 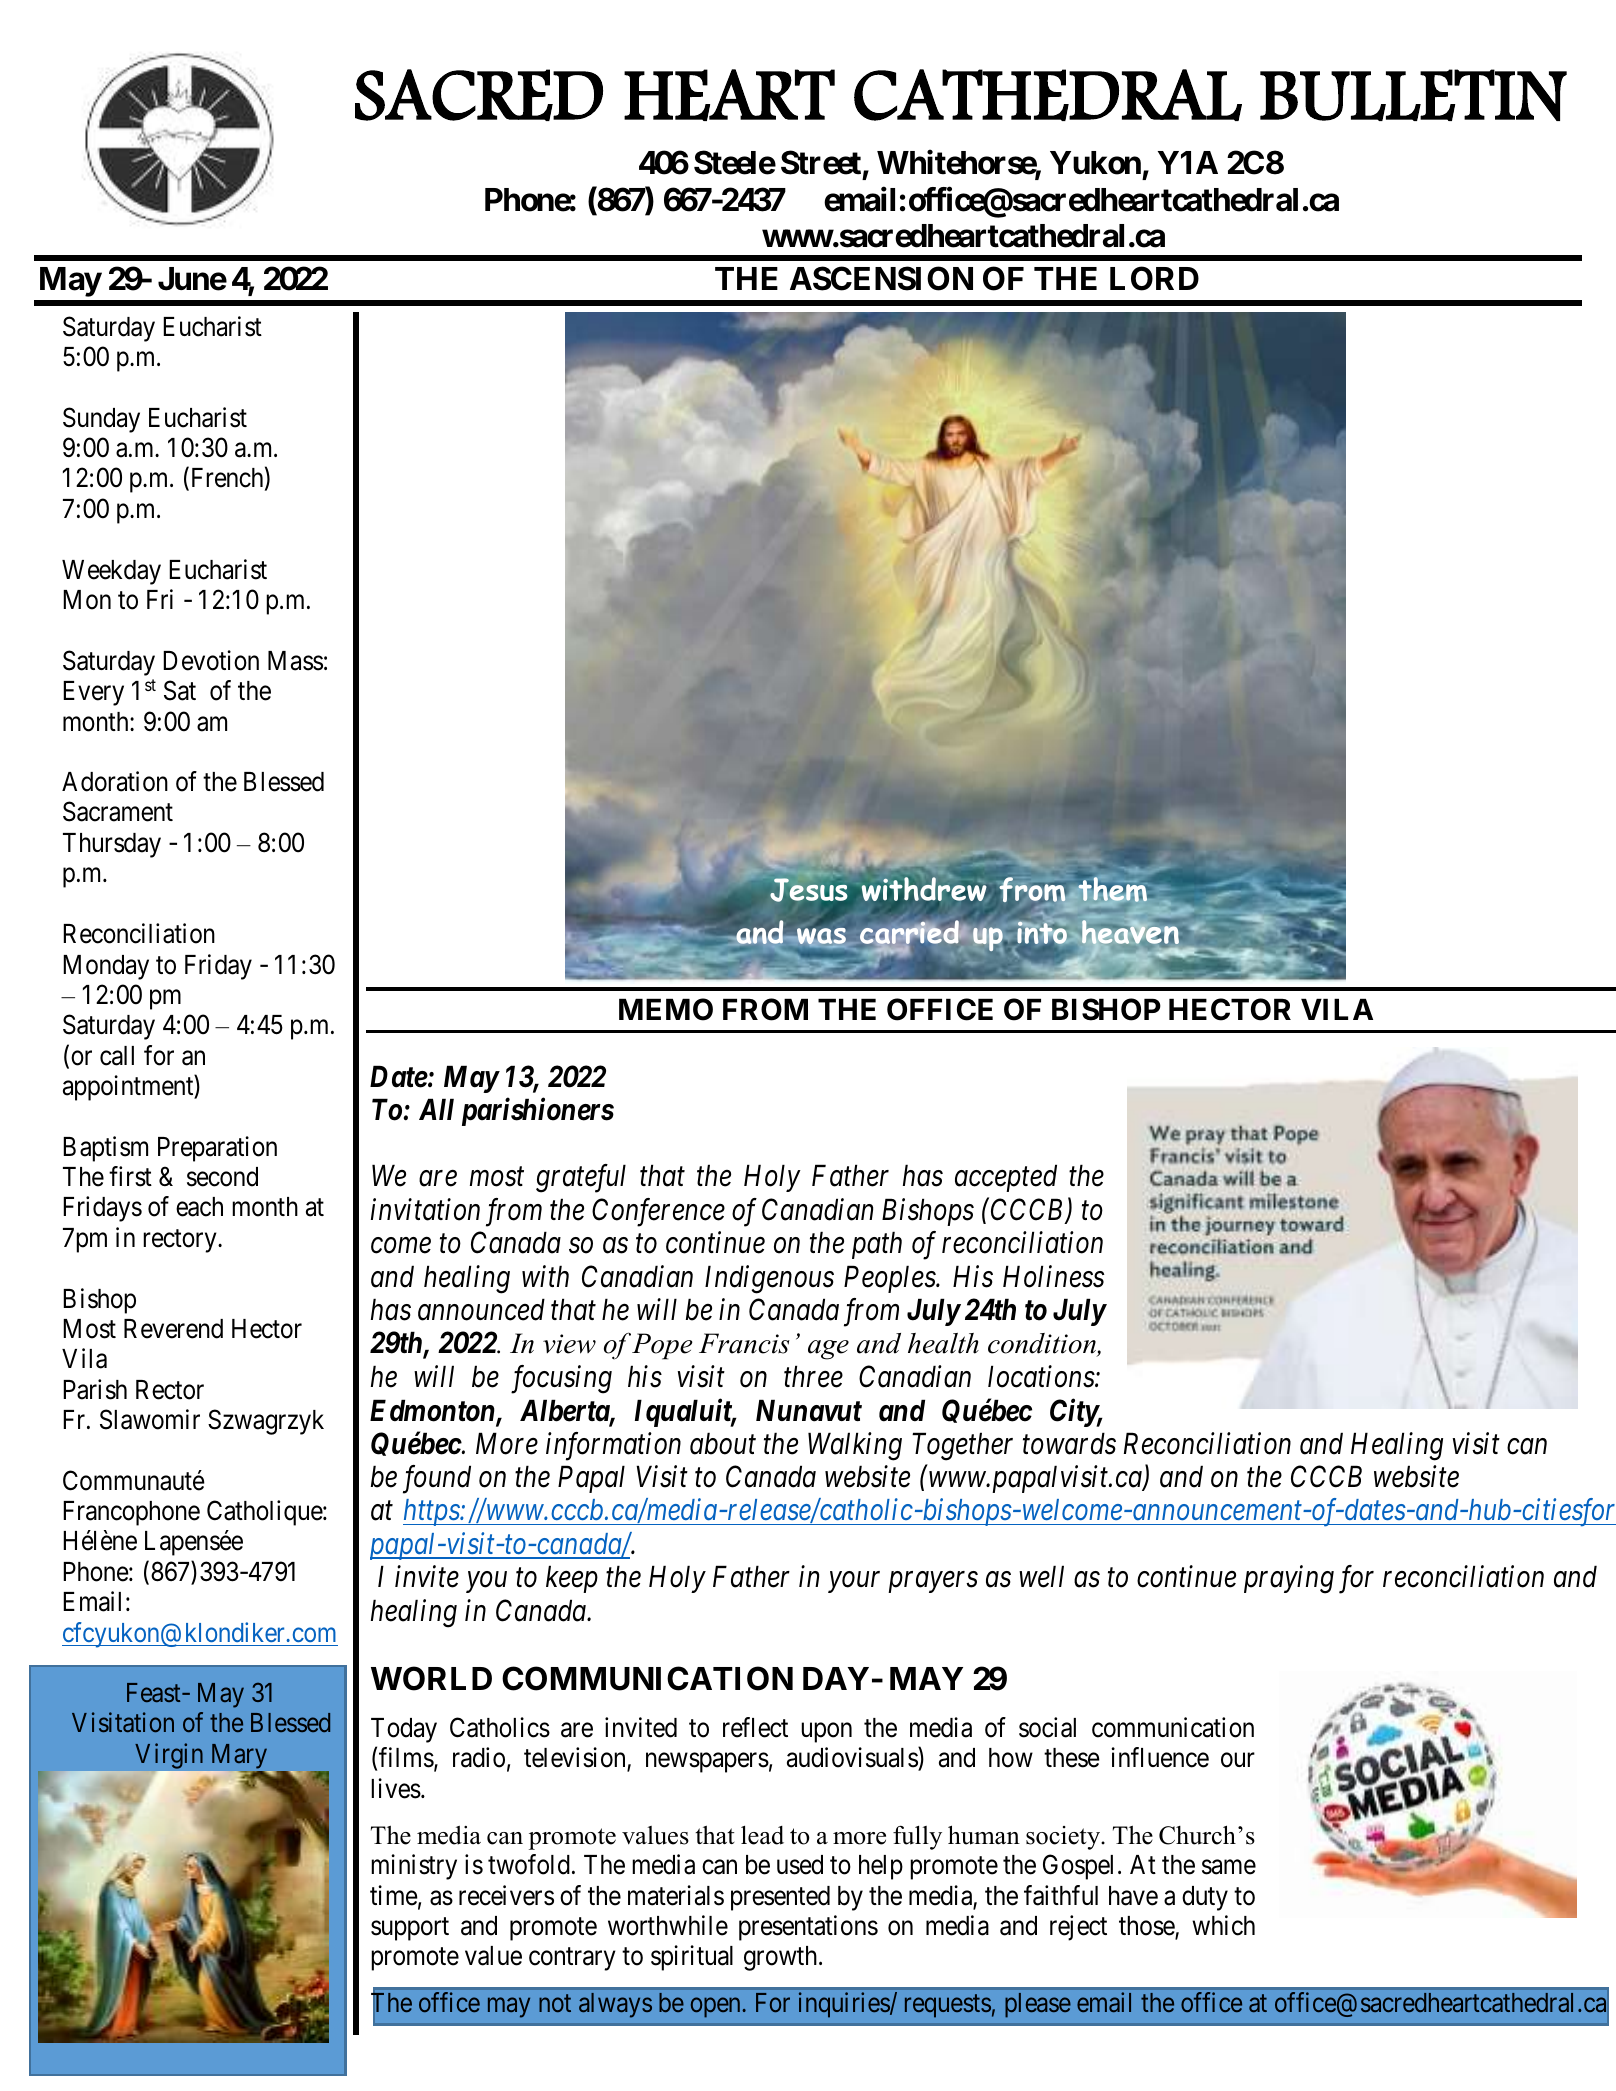 I want to click on about, so click(x=723, y=1443).
